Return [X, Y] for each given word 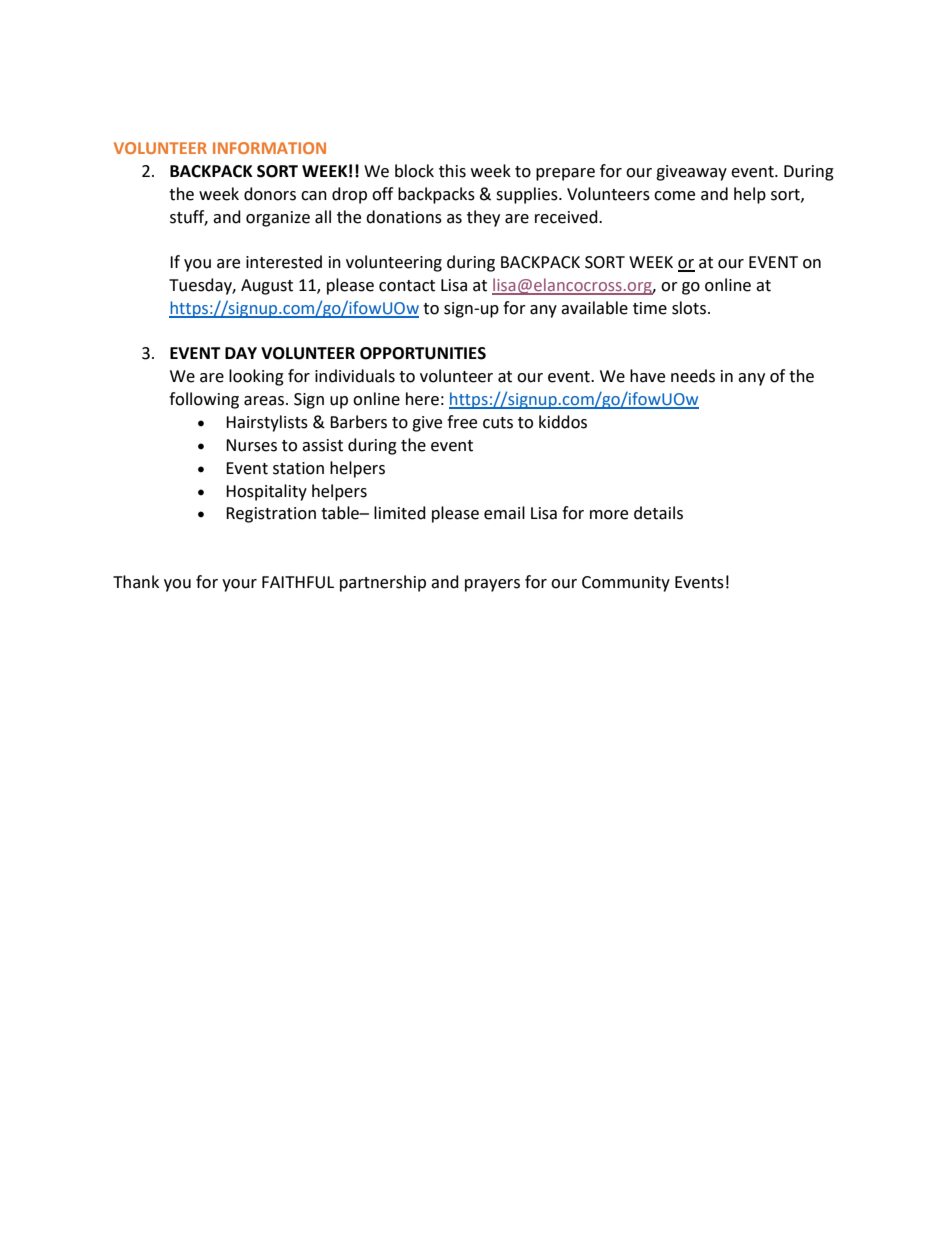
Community [626, 584]
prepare [565, 174]
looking [256, 377]
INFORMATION [269, 148]
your [239, 585]
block [414, 171]
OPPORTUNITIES [423, 353]
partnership [383, 583]
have [647, 376]
